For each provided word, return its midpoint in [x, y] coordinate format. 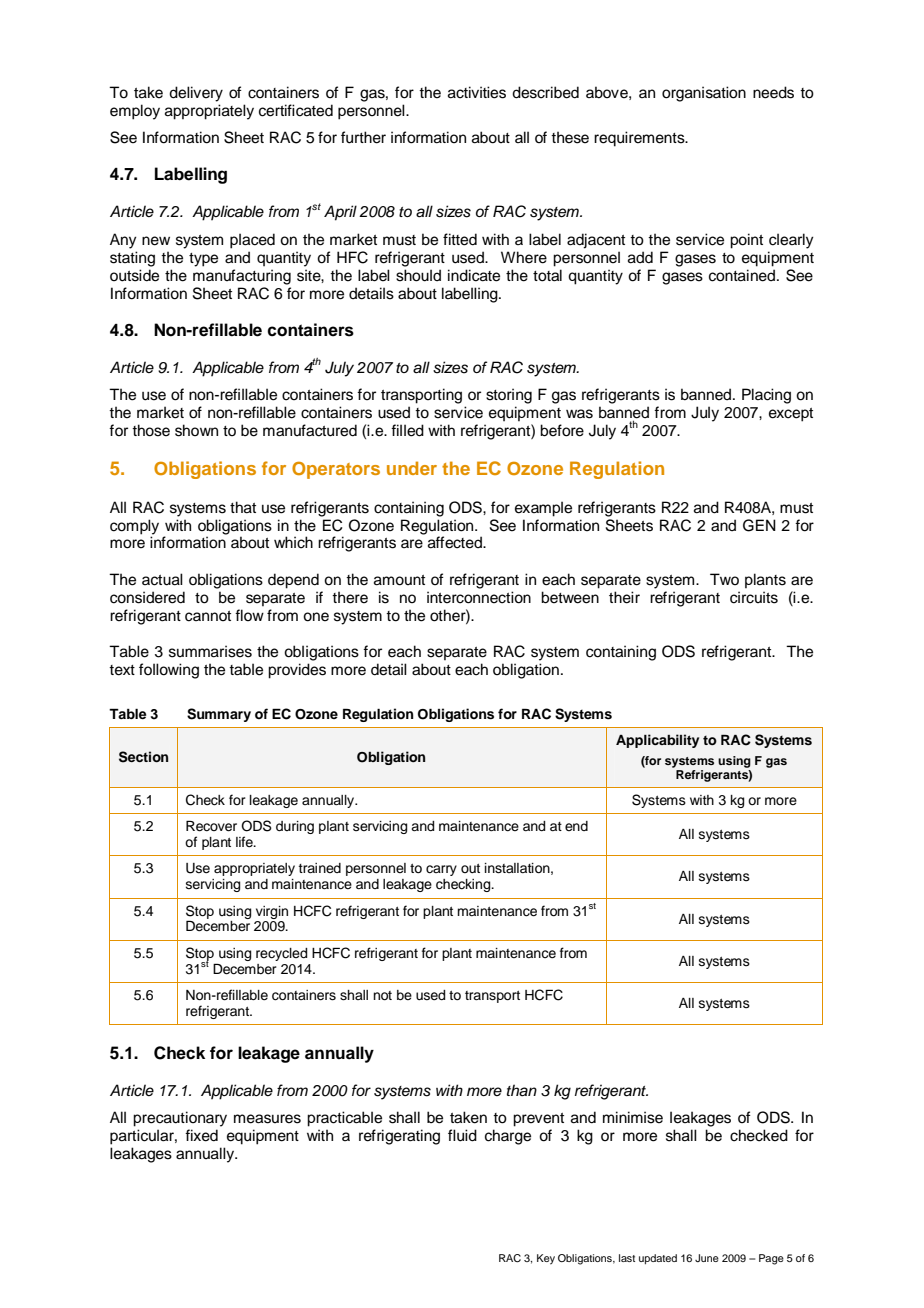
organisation [704, 94]
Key [546, 1259]
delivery [196, 94]
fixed [201, 1135]
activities [477, 92]
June [707, 1258]
